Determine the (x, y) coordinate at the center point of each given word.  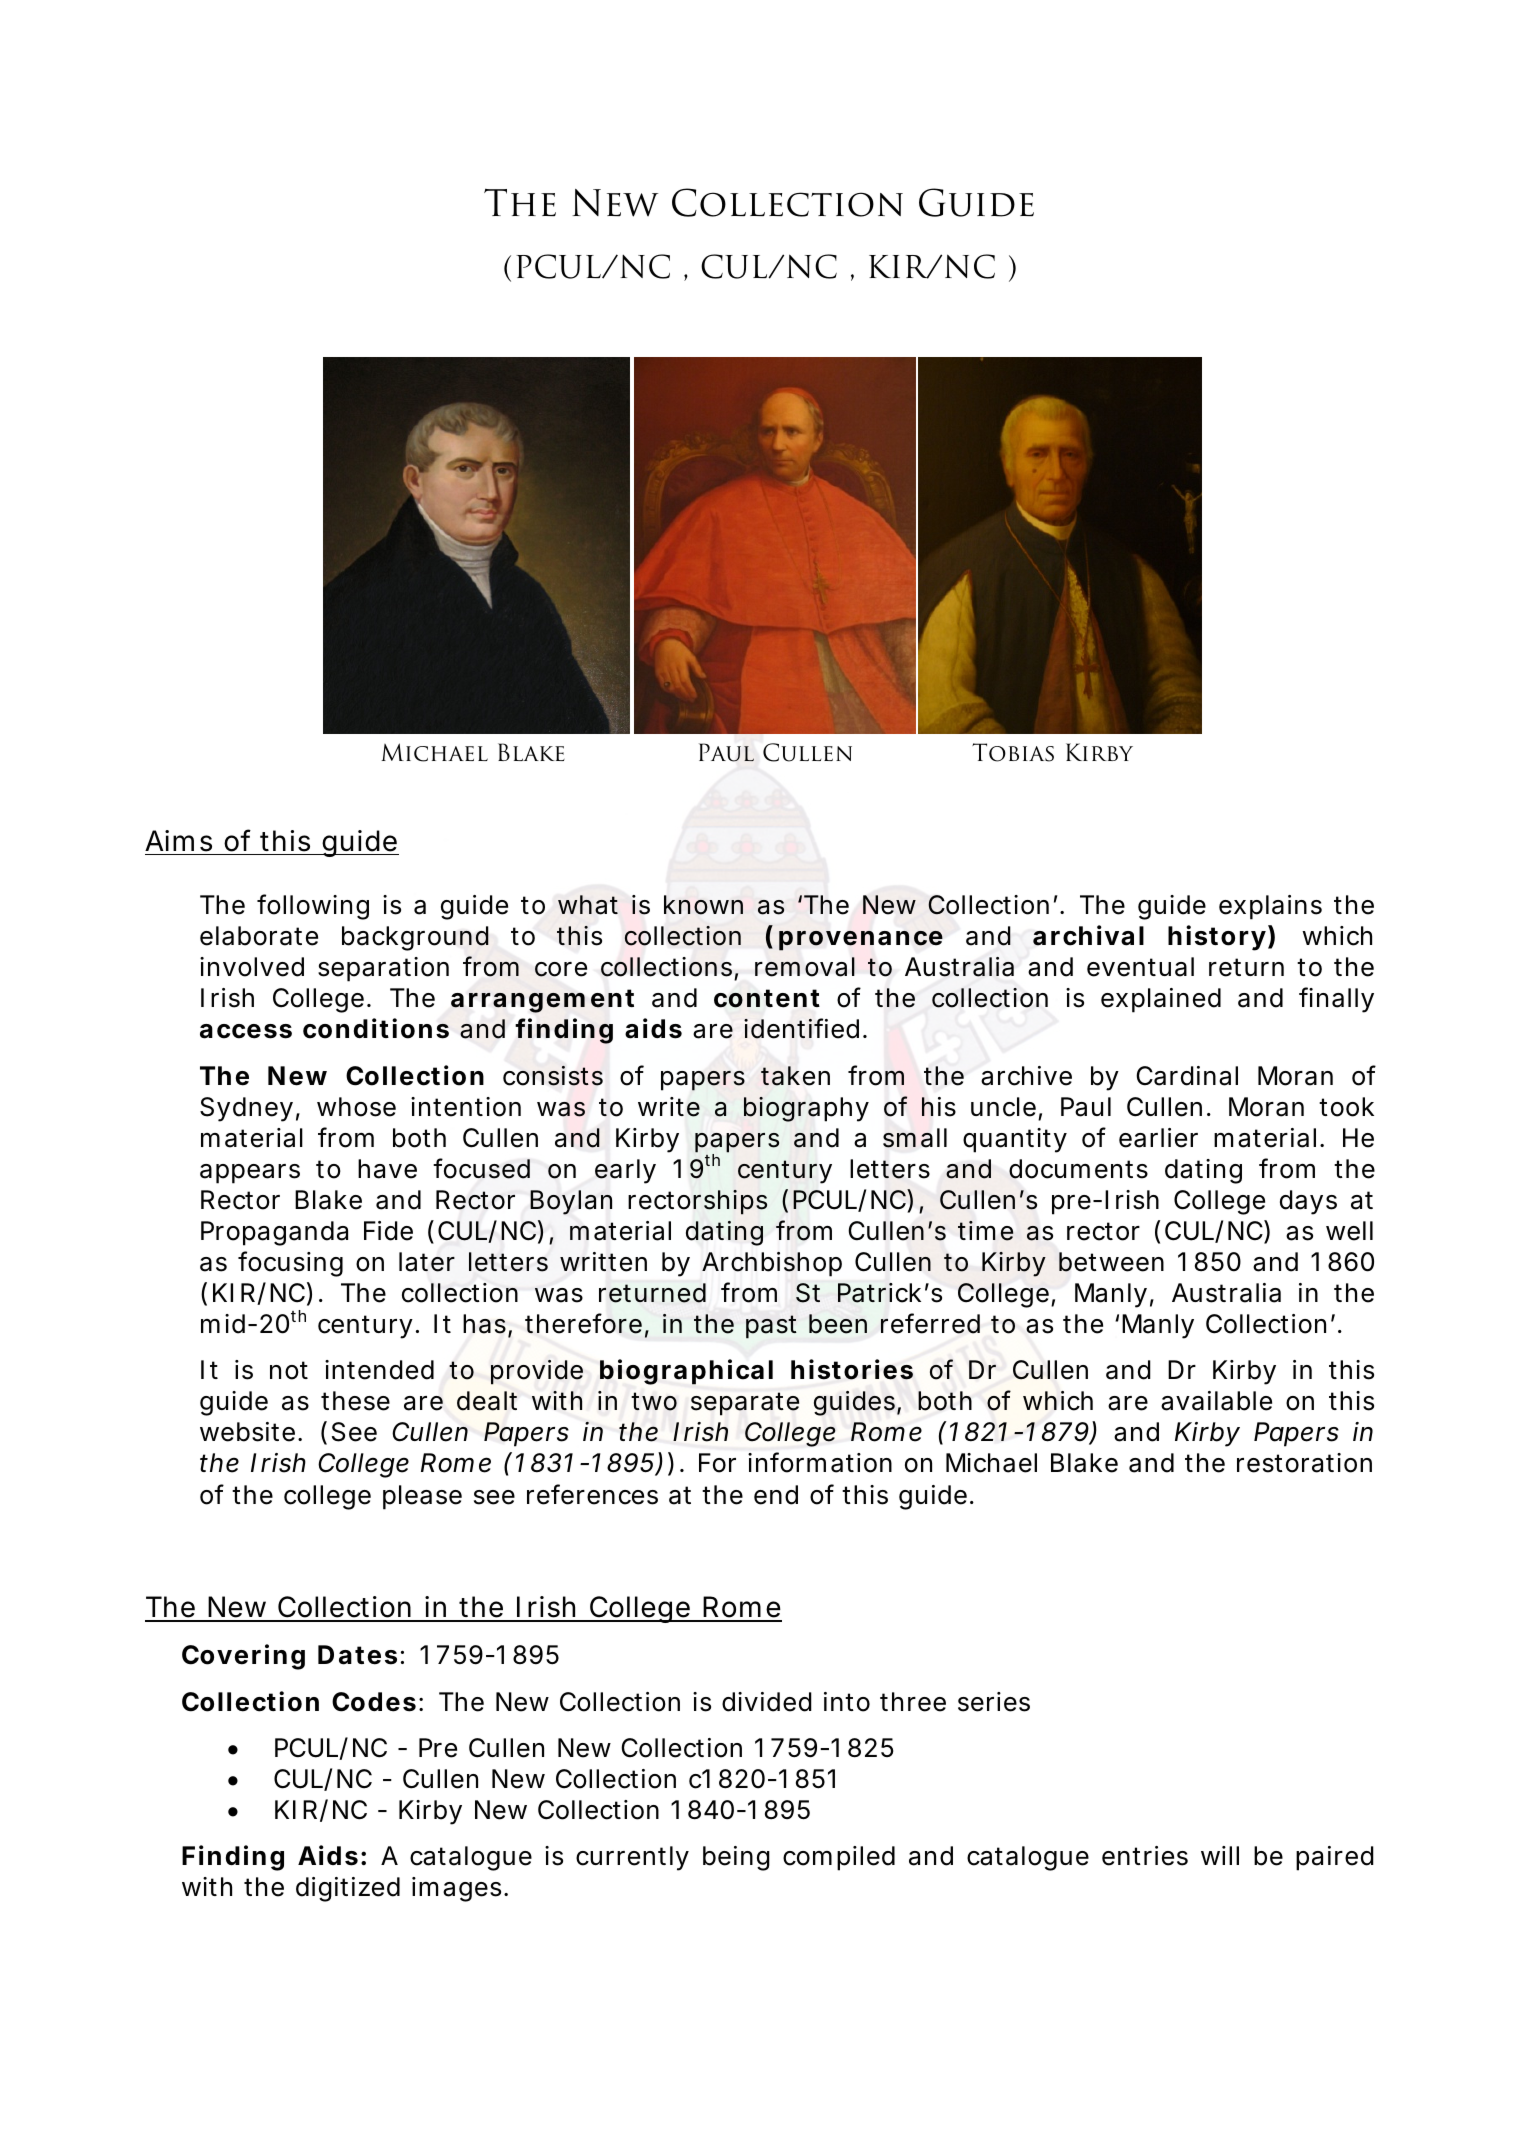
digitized (348, 1889)
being (736, 1858)
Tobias (1013, 752)
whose (356, 1107)
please (422, 1497)
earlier (1158, 1138)
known (703, 905)
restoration (1304, 1463)
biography (806, 1109)
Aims (178, 841)
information (820, 1462)
